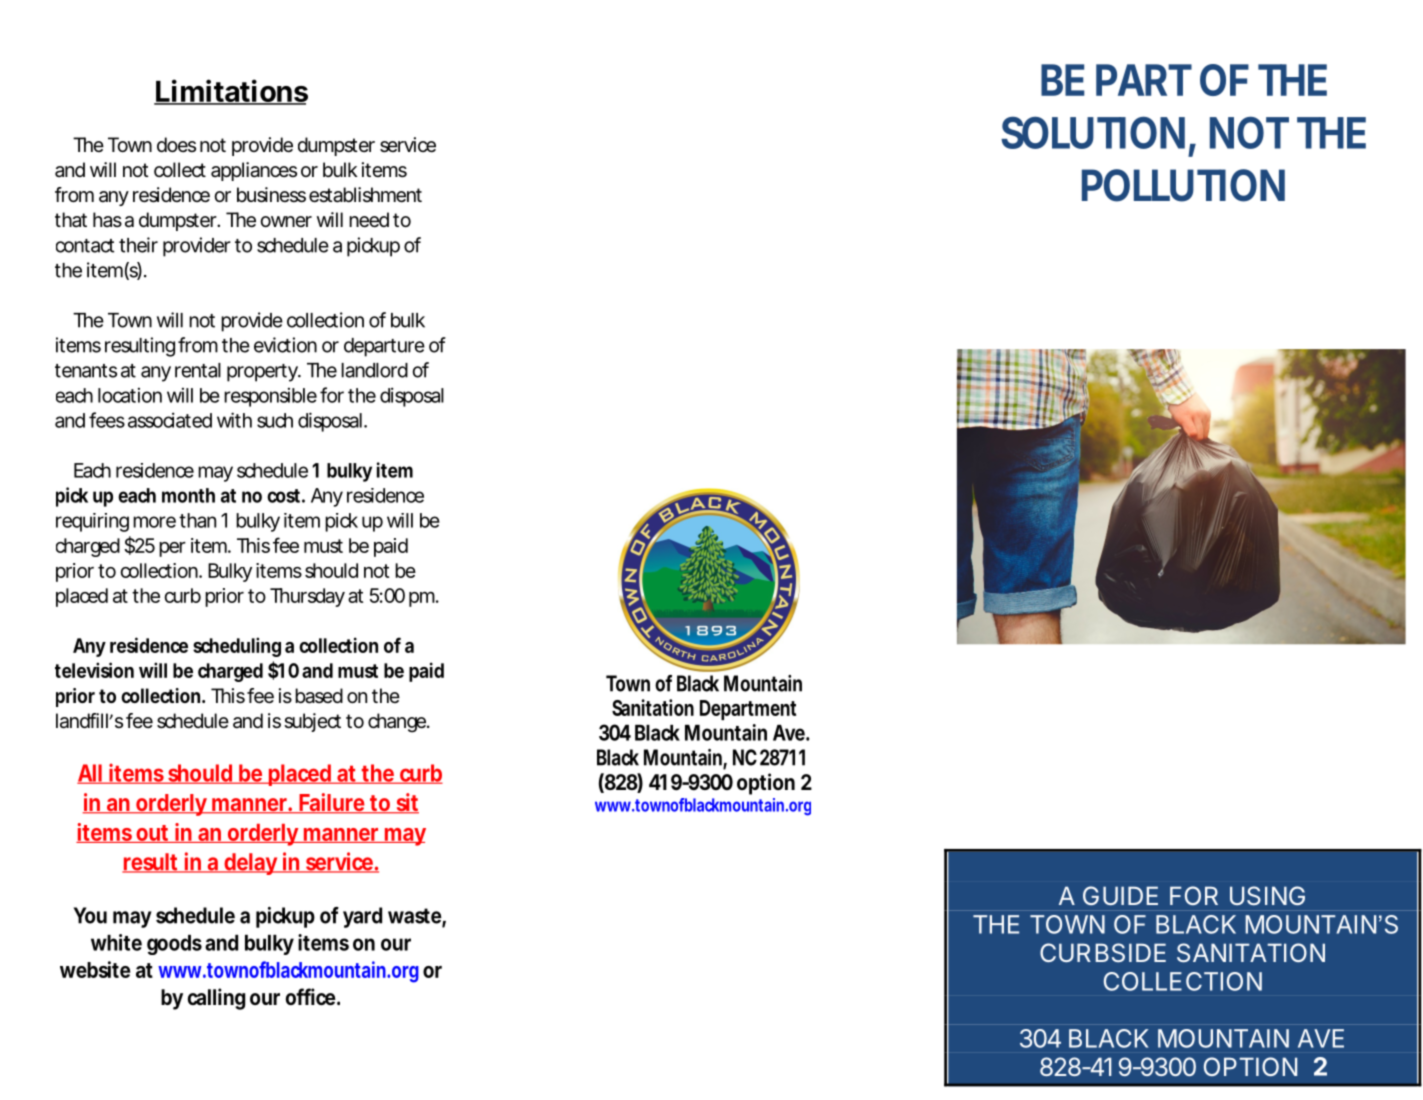  I want to click on their, so click(138, 245).
